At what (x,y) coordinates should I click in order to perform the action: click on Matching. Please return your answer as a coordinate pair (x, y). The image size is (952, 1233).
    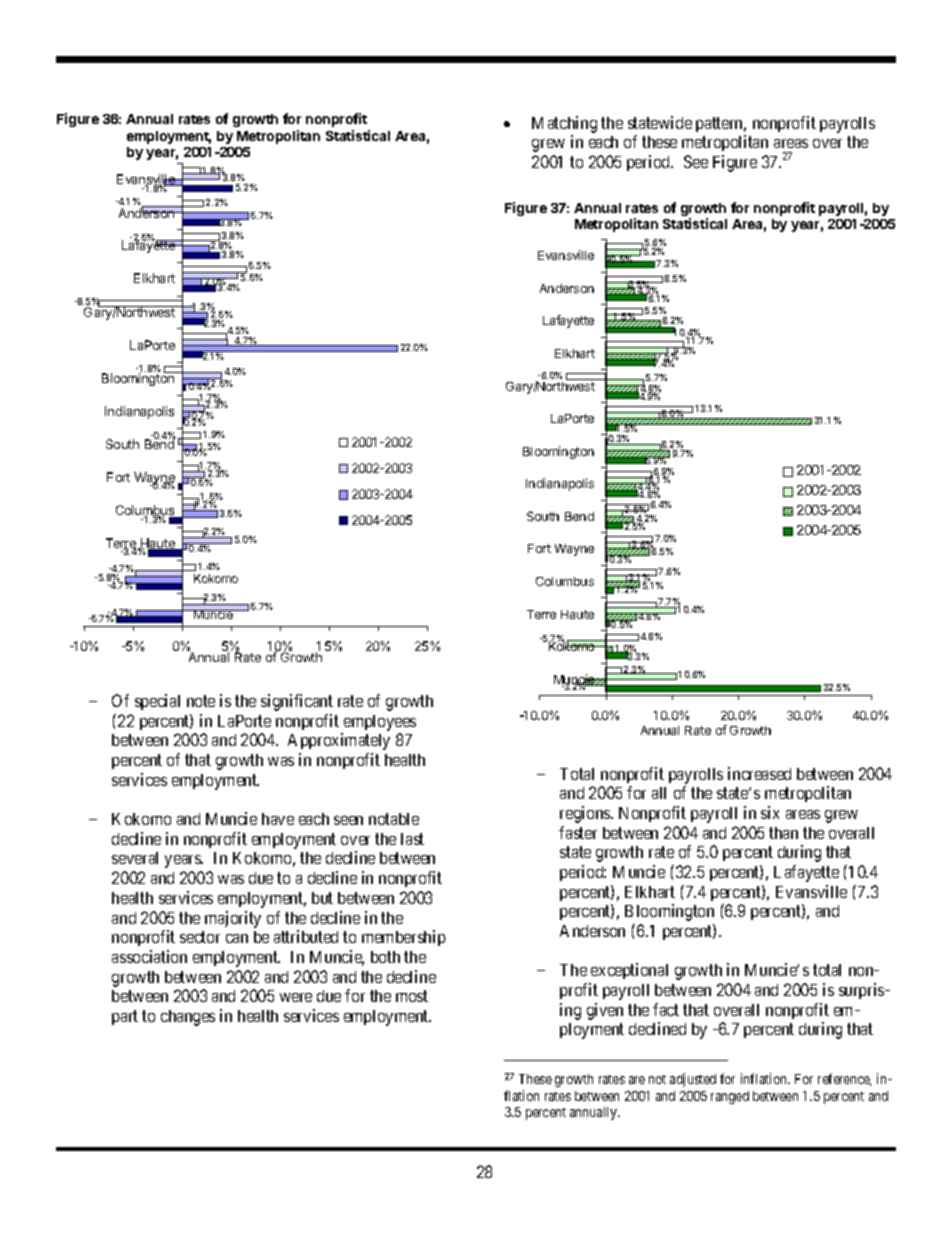
    Looking at the image, I should click on (564, 124).
